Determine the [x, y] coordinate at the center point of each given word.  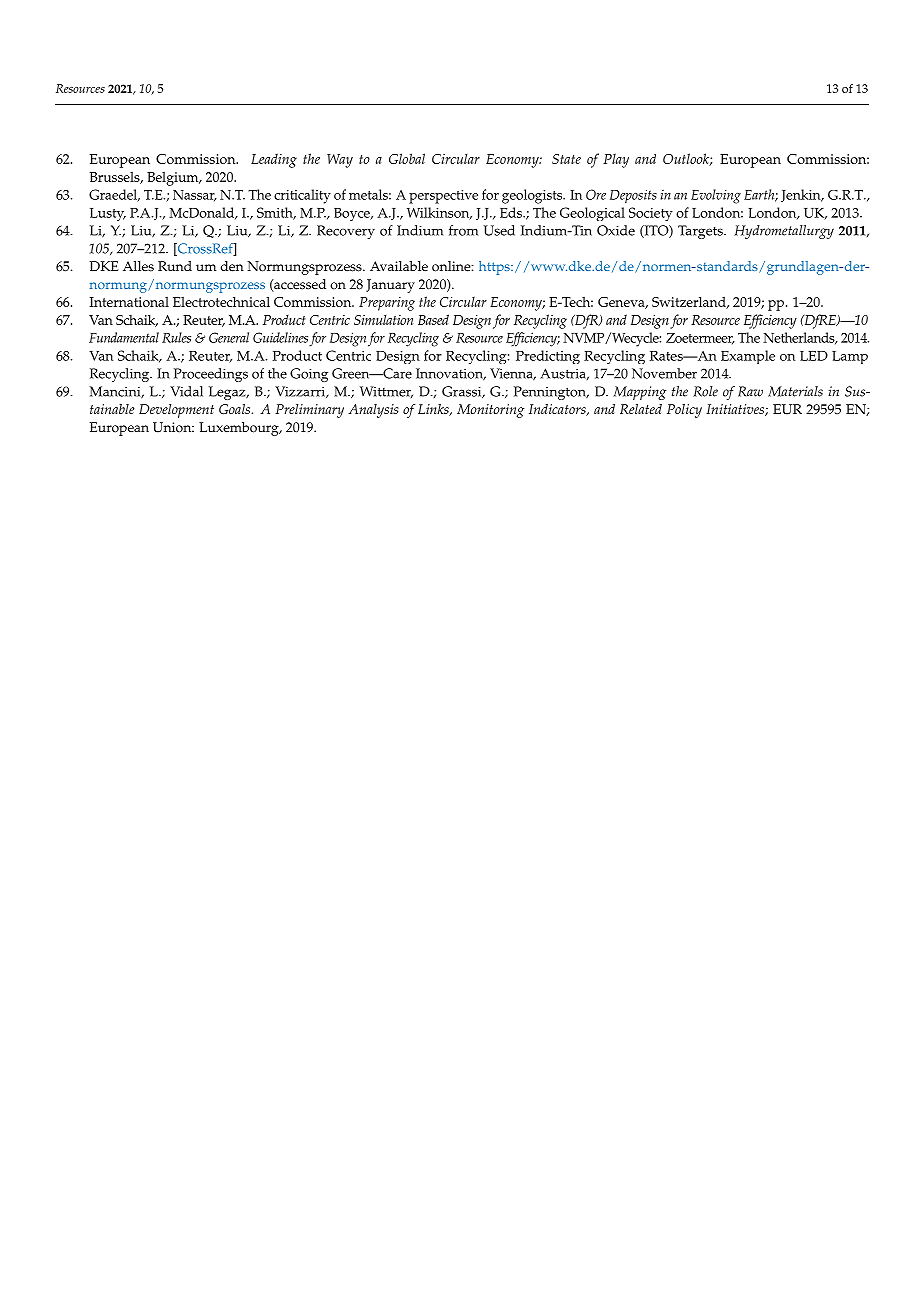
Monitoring [490, 411]
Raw [750, 391]
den [232, 266]
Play [616, 160]
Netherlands [800, 338]
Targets [701, 232]
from [463, 230]
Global [407, 158]
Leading [274, 160]
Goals [236, 409]
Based [433, 319]
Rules [176, 337]
